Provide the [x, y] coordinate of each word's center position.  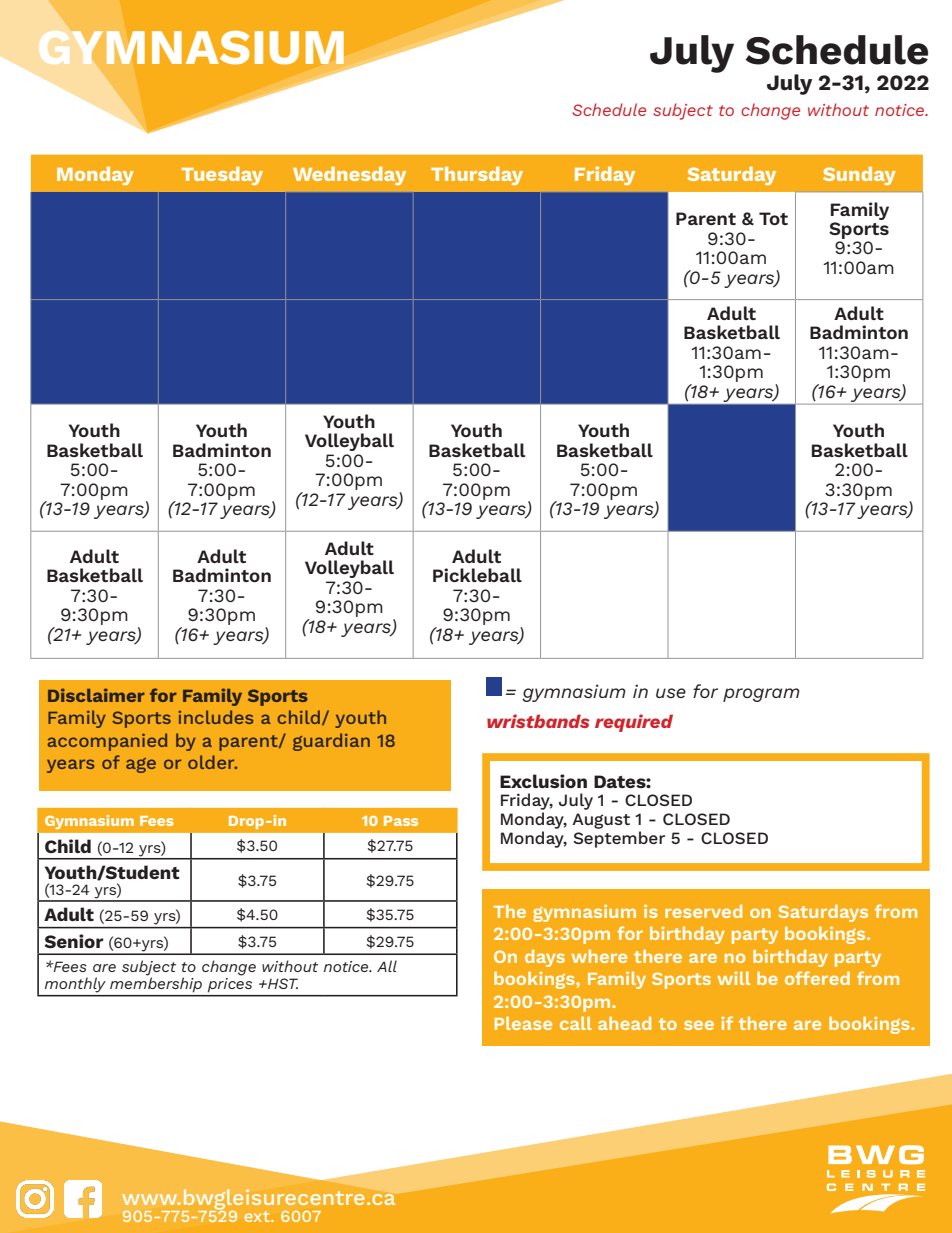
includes [215, 717]
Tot [773, 218]
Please [523, 1023]
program [761, 695]
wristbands [538, 721]
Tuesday [222, 176]
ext [258, 1216]
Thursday [477, 176]
